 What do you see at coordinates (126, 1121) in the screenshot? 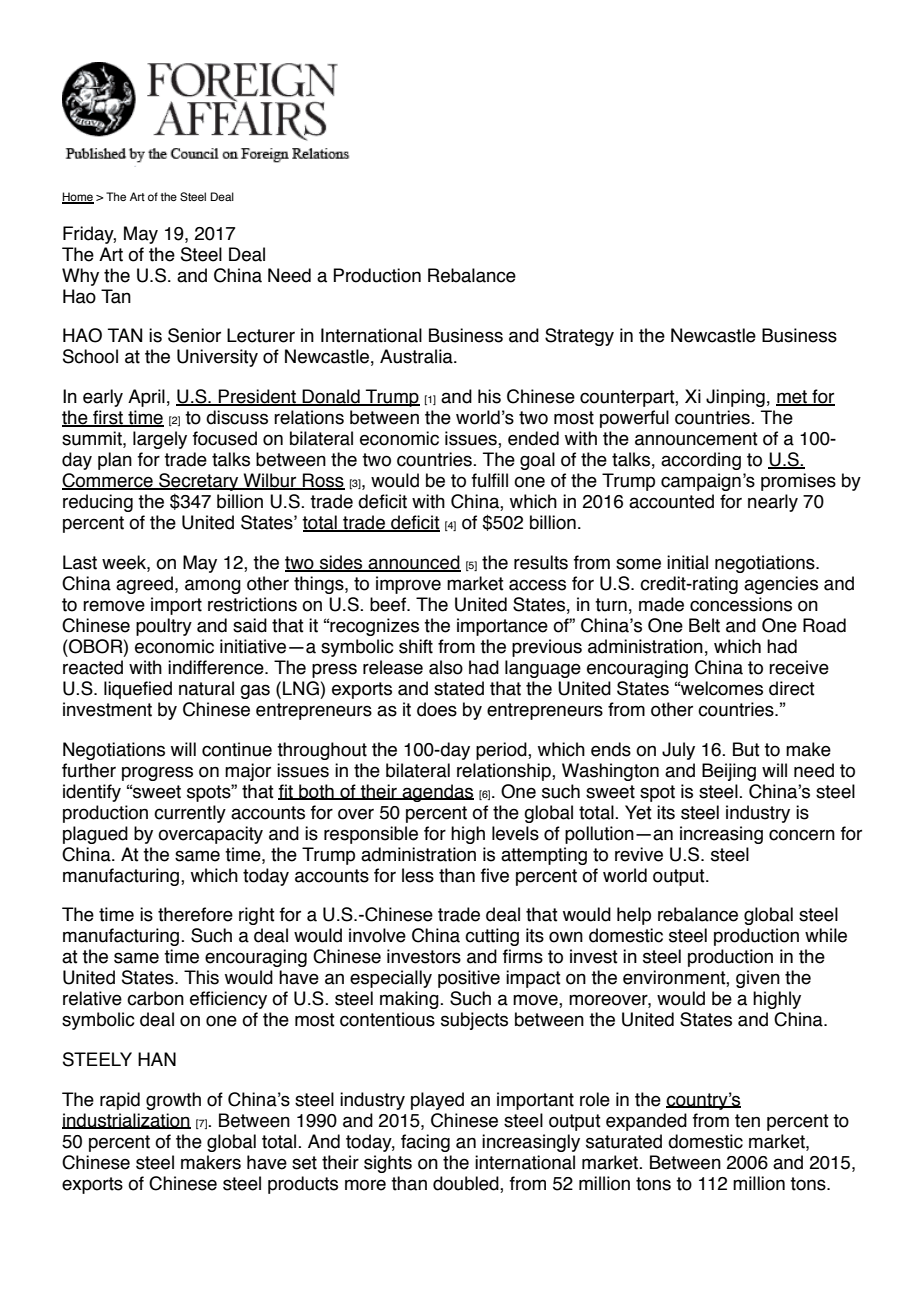
I see `industrialization` at bounding box center [126, 1121].
